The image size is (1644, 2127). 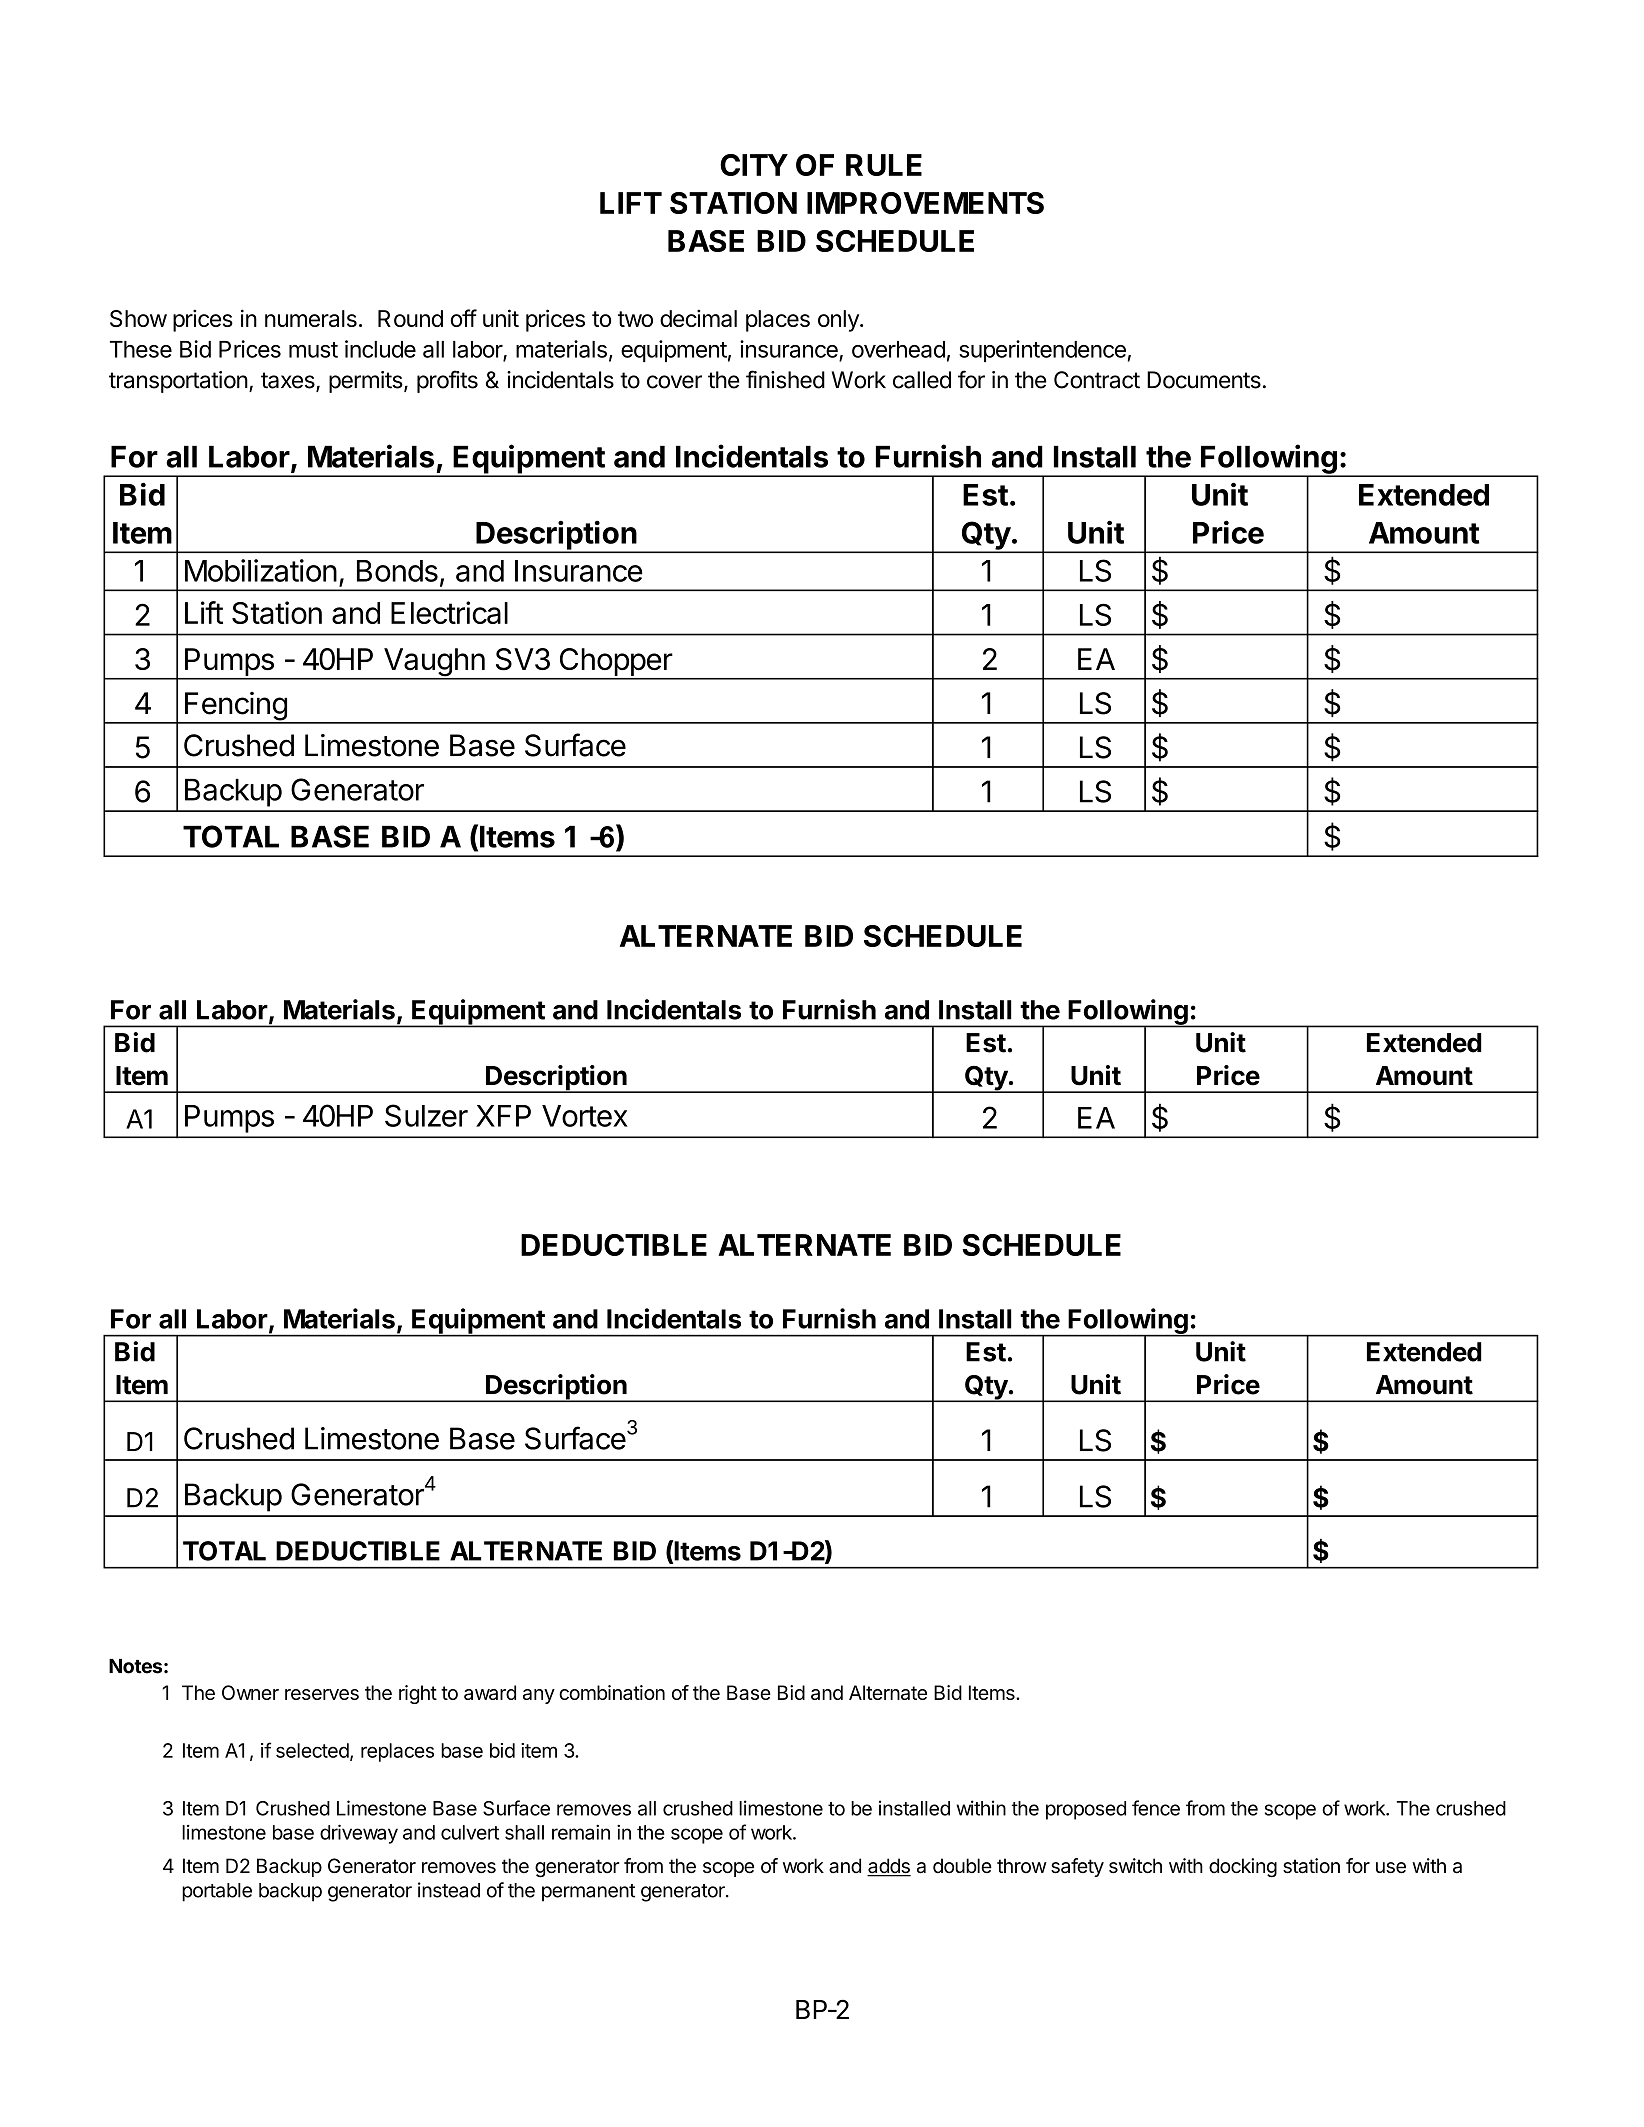 What do you see at coordinates (754, 165) in the page?
I see `CITY` at bounding box center [754, 165].
